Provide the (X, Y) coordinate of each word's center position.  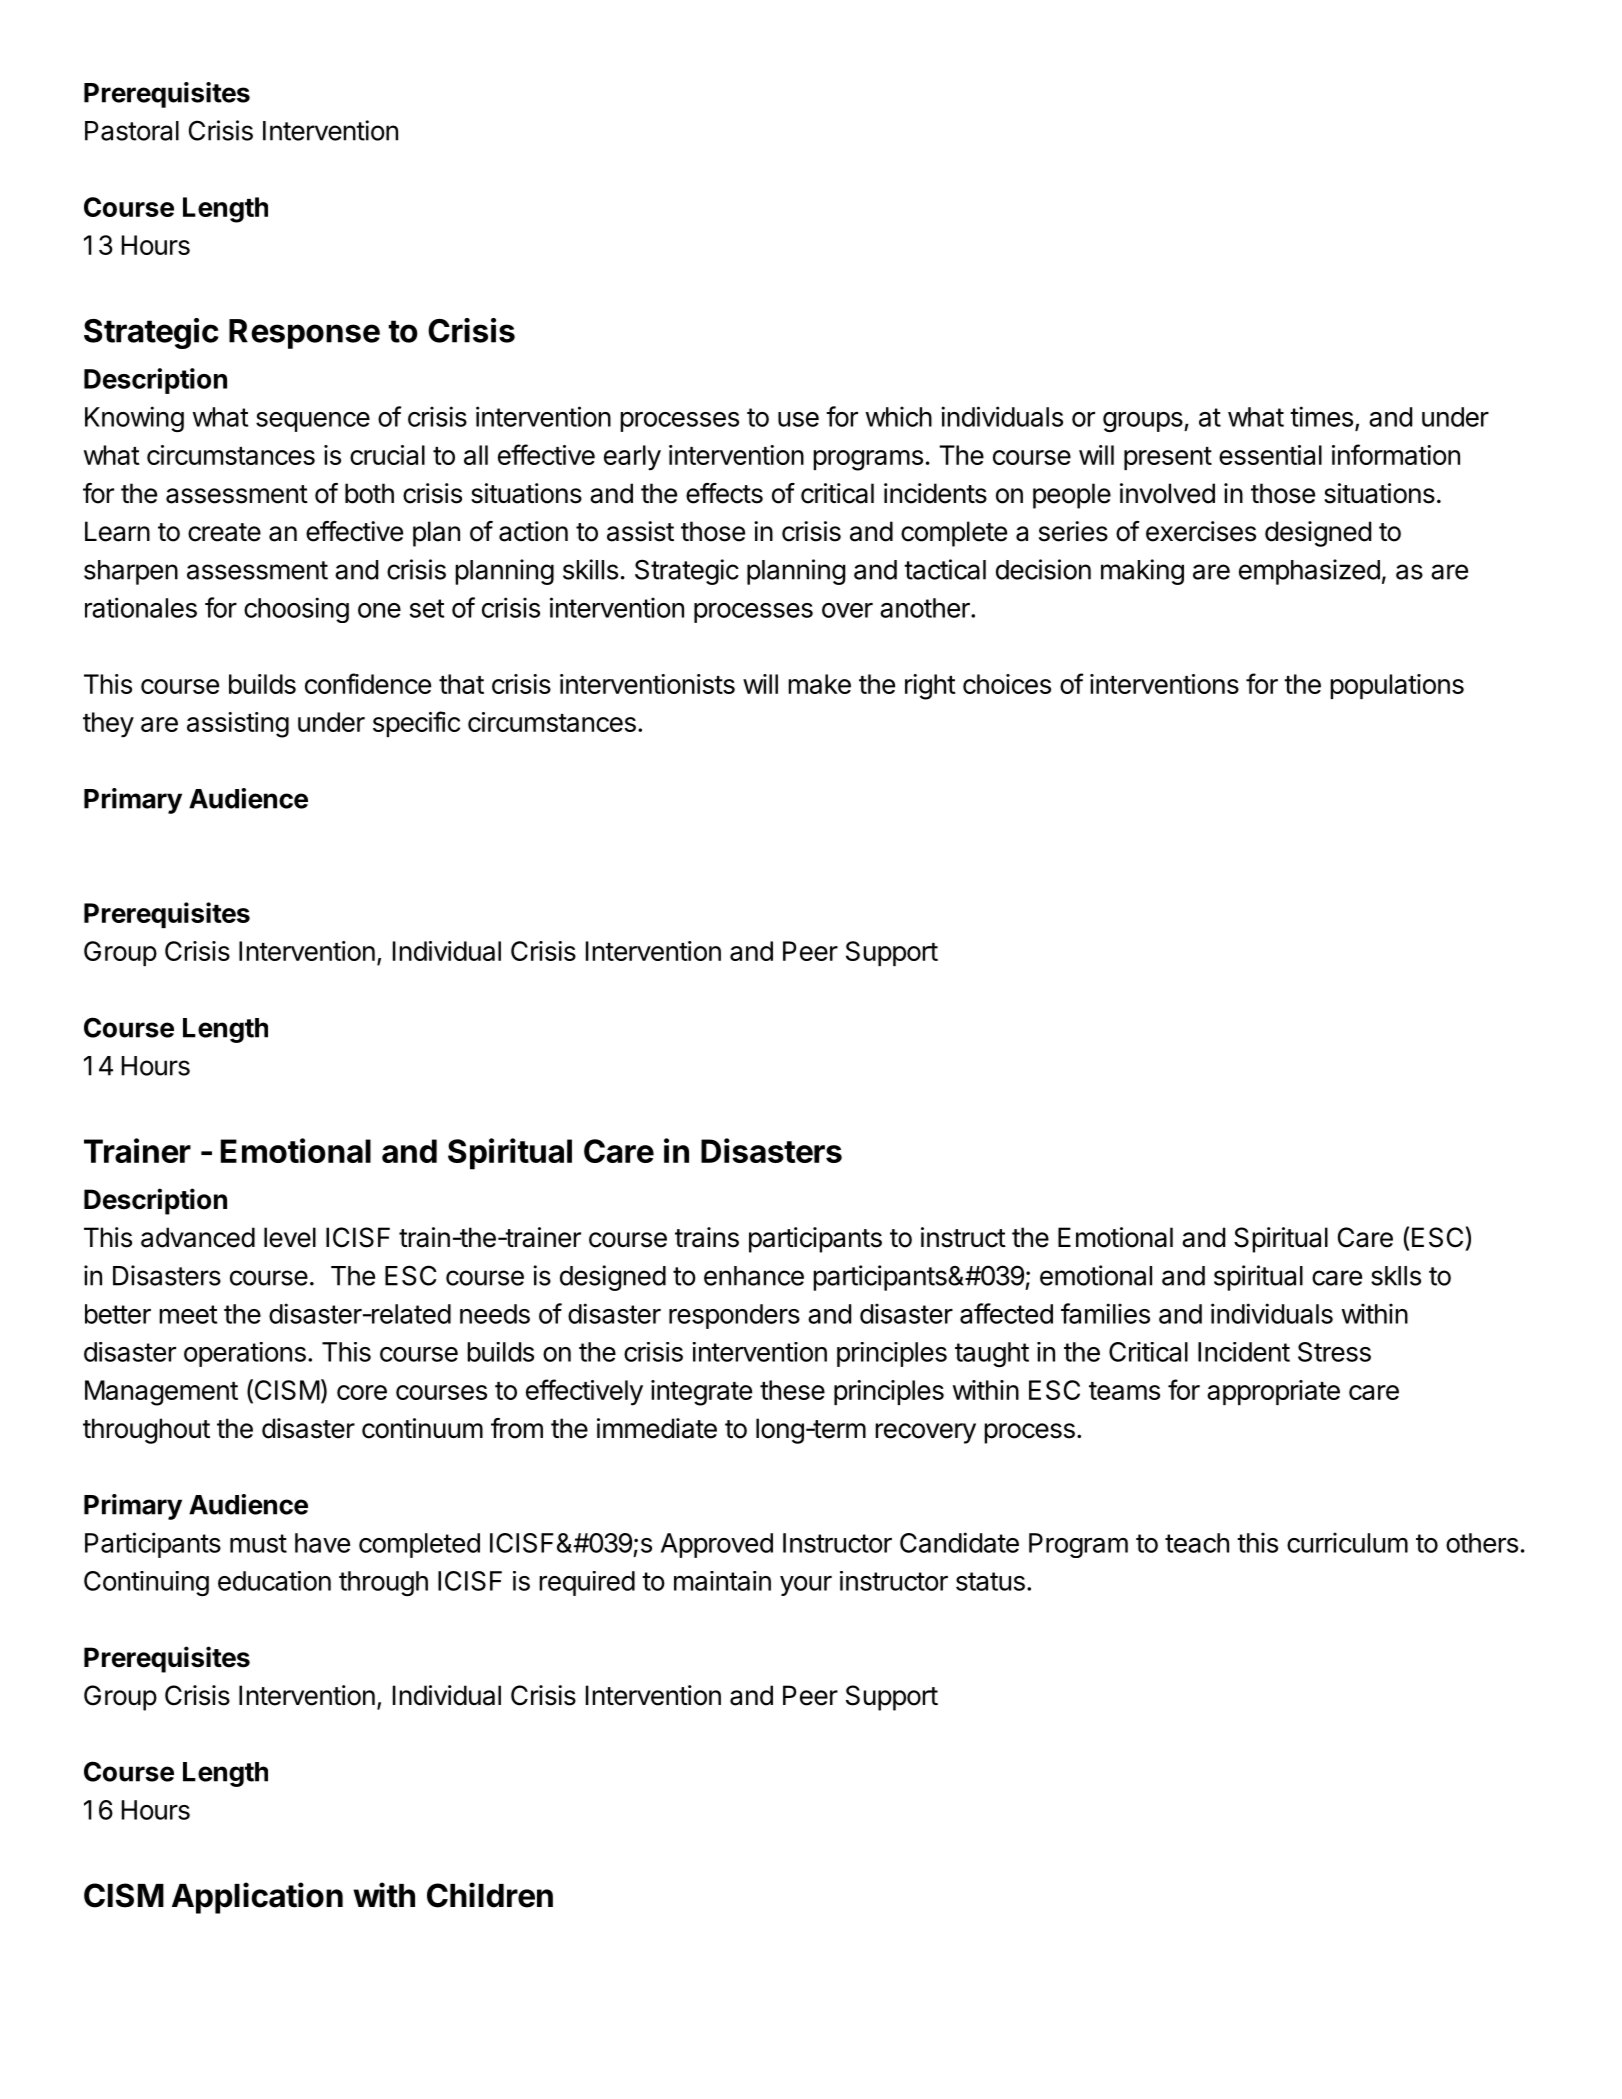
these (792, 1390)
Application (257, 1898)
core (362, 1392)
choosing (296, 610)
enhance (754, 1276)
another (926, 608)
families (1105, 1313)
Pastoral (132, 131)
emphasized (1309, 572)
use (798, 419)
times (1321, 416)
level (290, 1237)
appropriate (1273, 1392)
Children (490, 1895)
